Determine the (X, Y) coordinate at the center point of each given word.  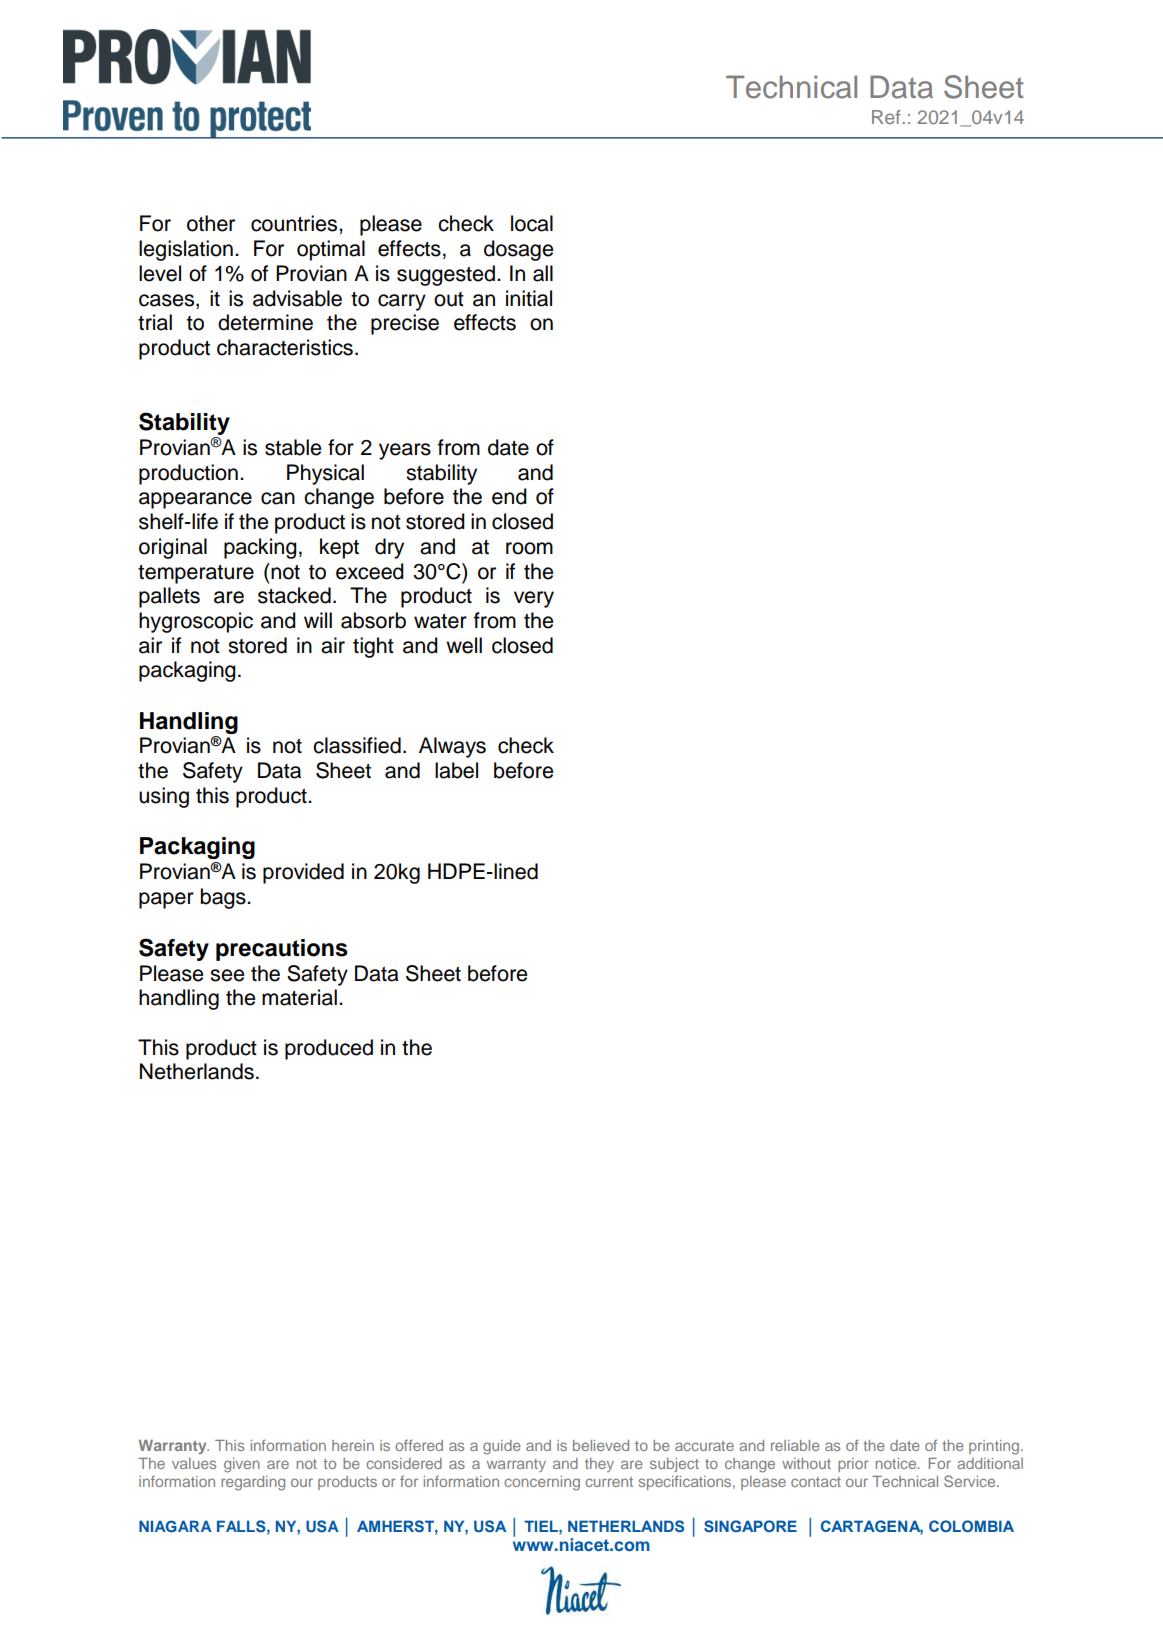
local (532, 223)
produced (329, 1049)
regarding (253, 1483)
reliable (795, 1445)
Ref (886, 117)
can (278, 498)
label (456, 770)
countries (295, 223)
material (299, 997)
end (509, 496)
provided (303, 873)
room (529, 548)
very (534, 599)
